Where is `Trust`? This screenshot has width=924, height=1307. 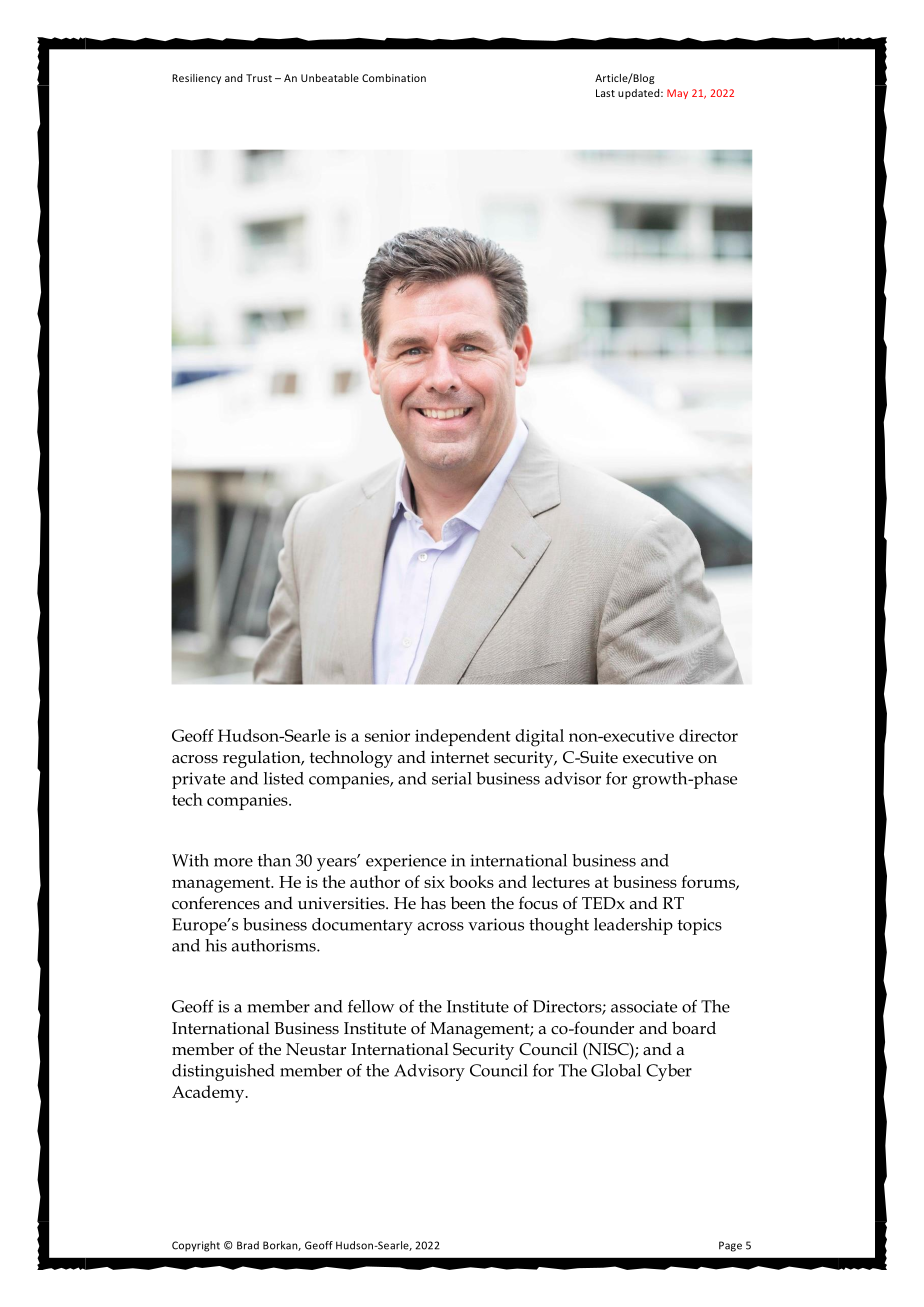
Trust is located at coordinates (259, 78).
